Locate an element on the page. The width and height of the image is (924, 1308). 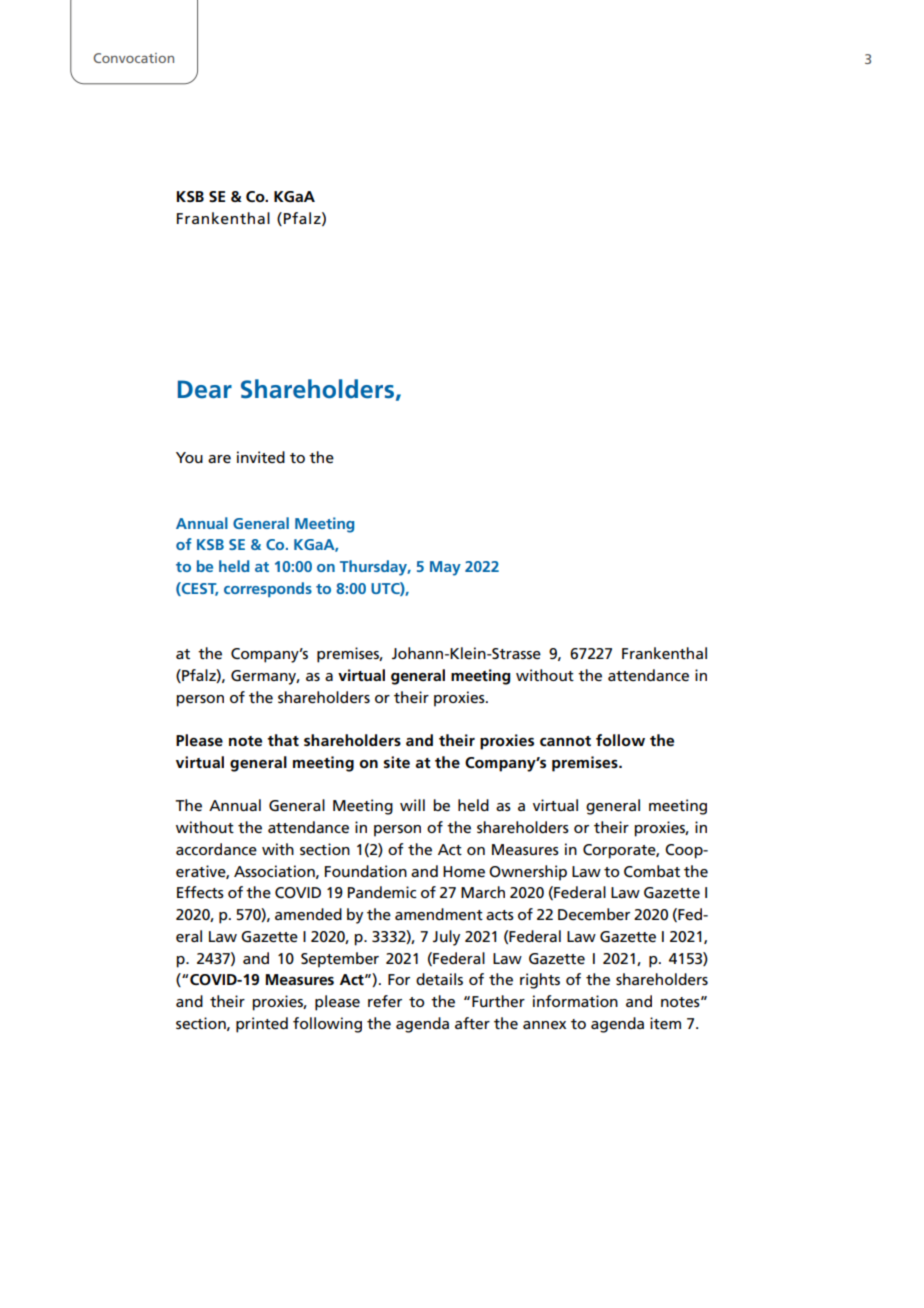
Convocation is located at coordinates (133, 58).
